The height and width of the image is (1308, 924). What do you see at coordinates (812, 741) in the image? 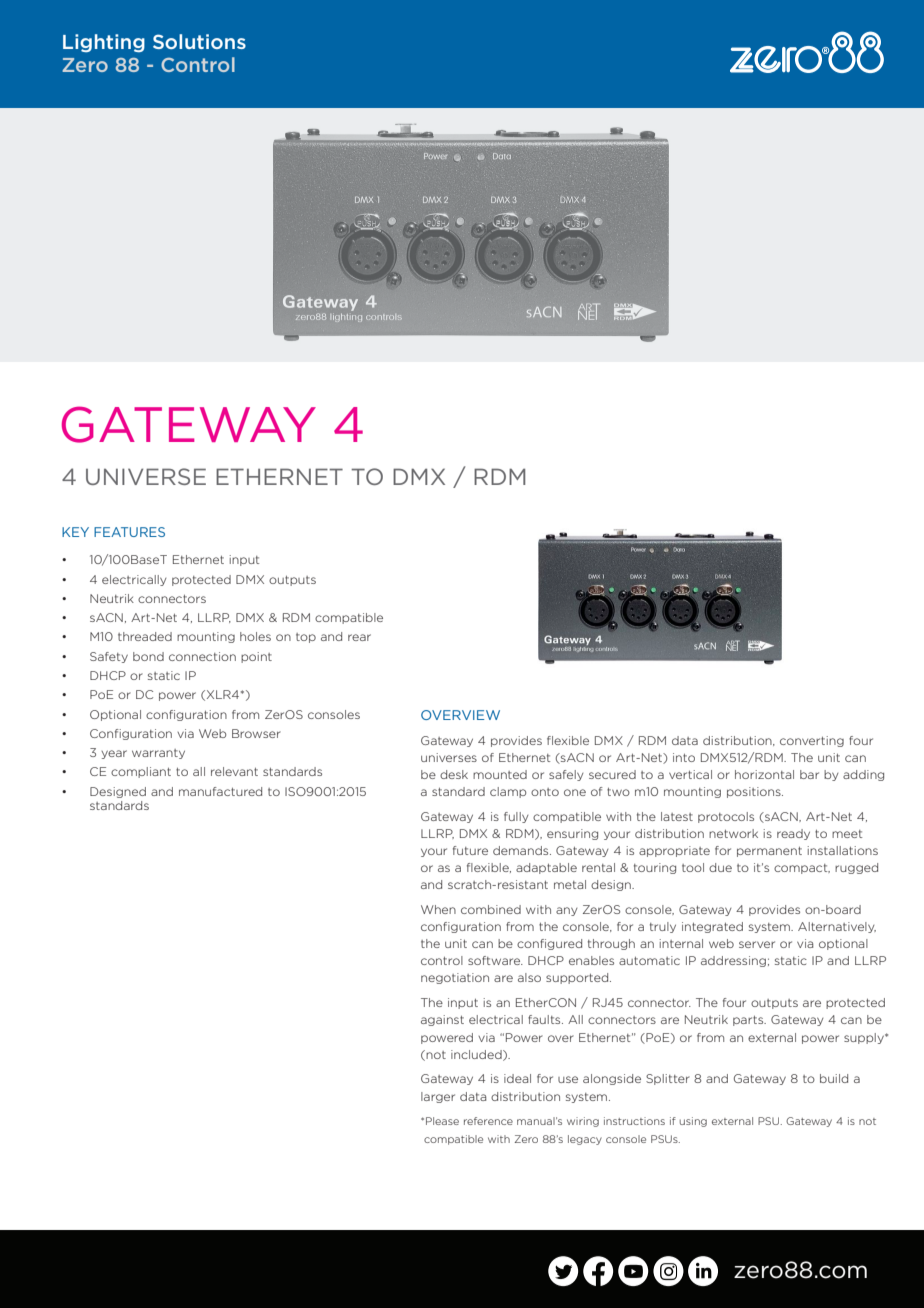
I see `converting` at bounding box center [812, 741].
